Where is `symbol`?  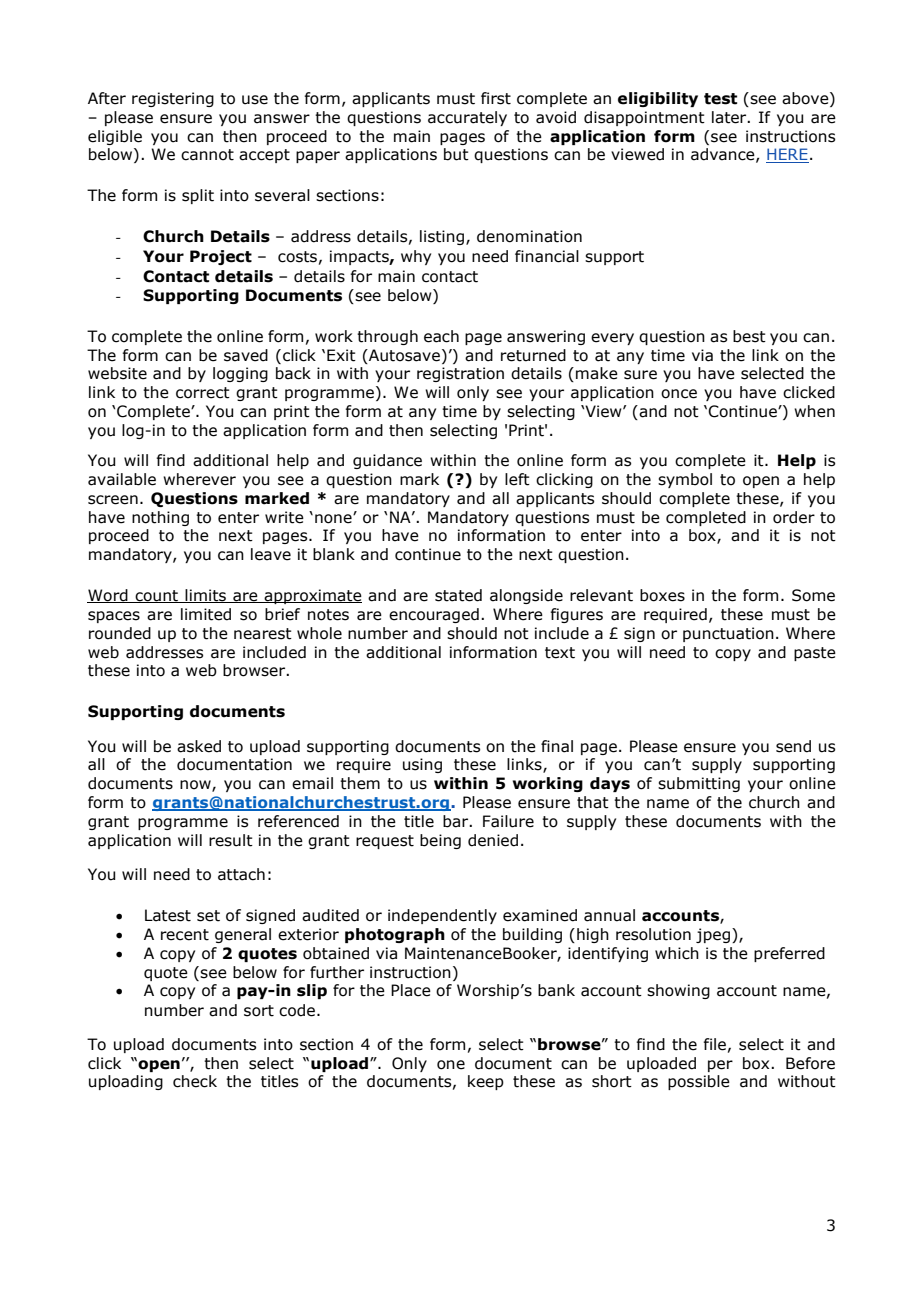
symbol is located at coordinates (685, 480).
